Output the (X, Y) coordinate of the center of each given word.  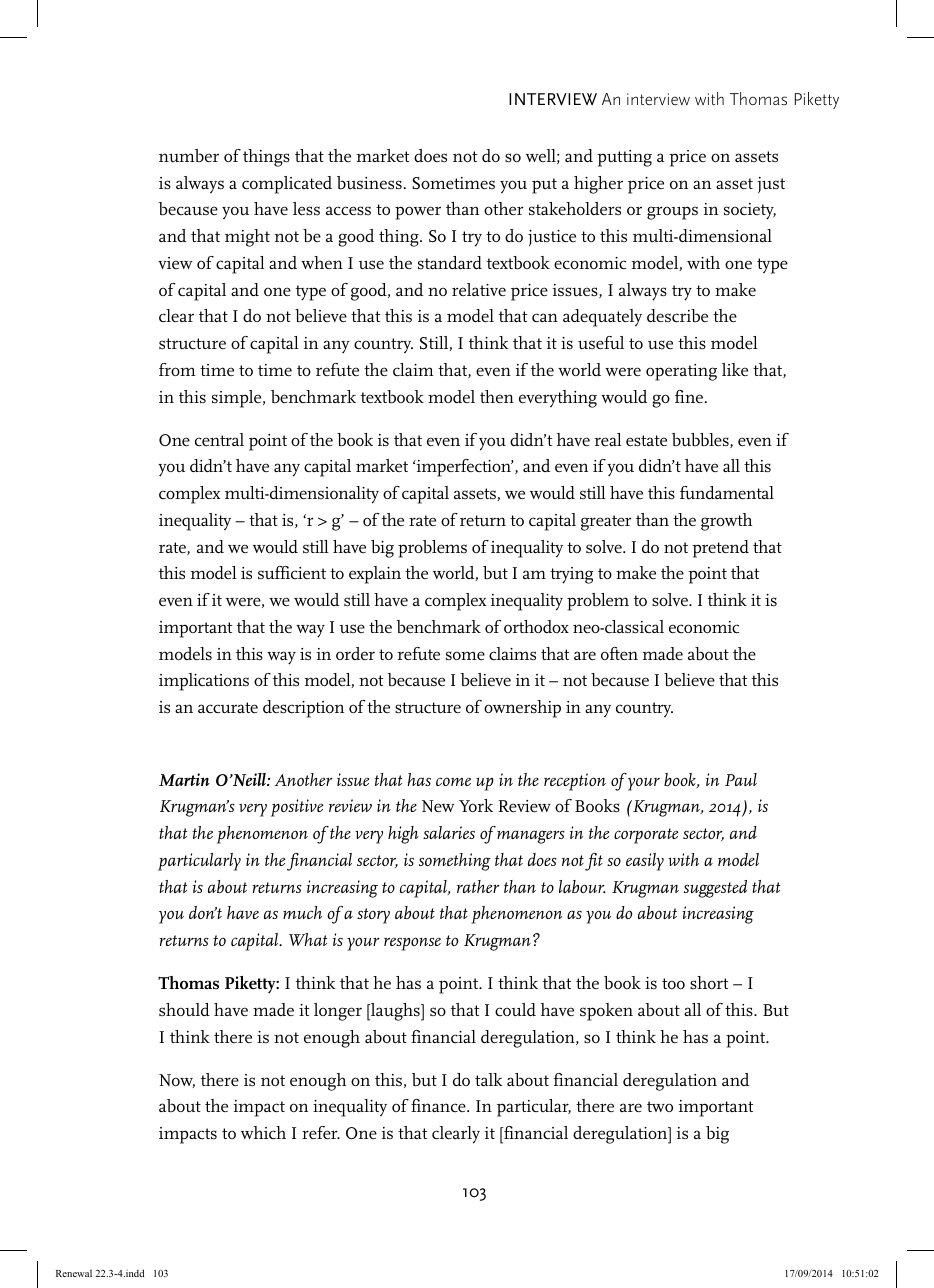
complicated (287, 185)
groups (672, 213)
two (660, 1106)
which (263, 1132)
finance (439, 1105)
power (418, 213)
